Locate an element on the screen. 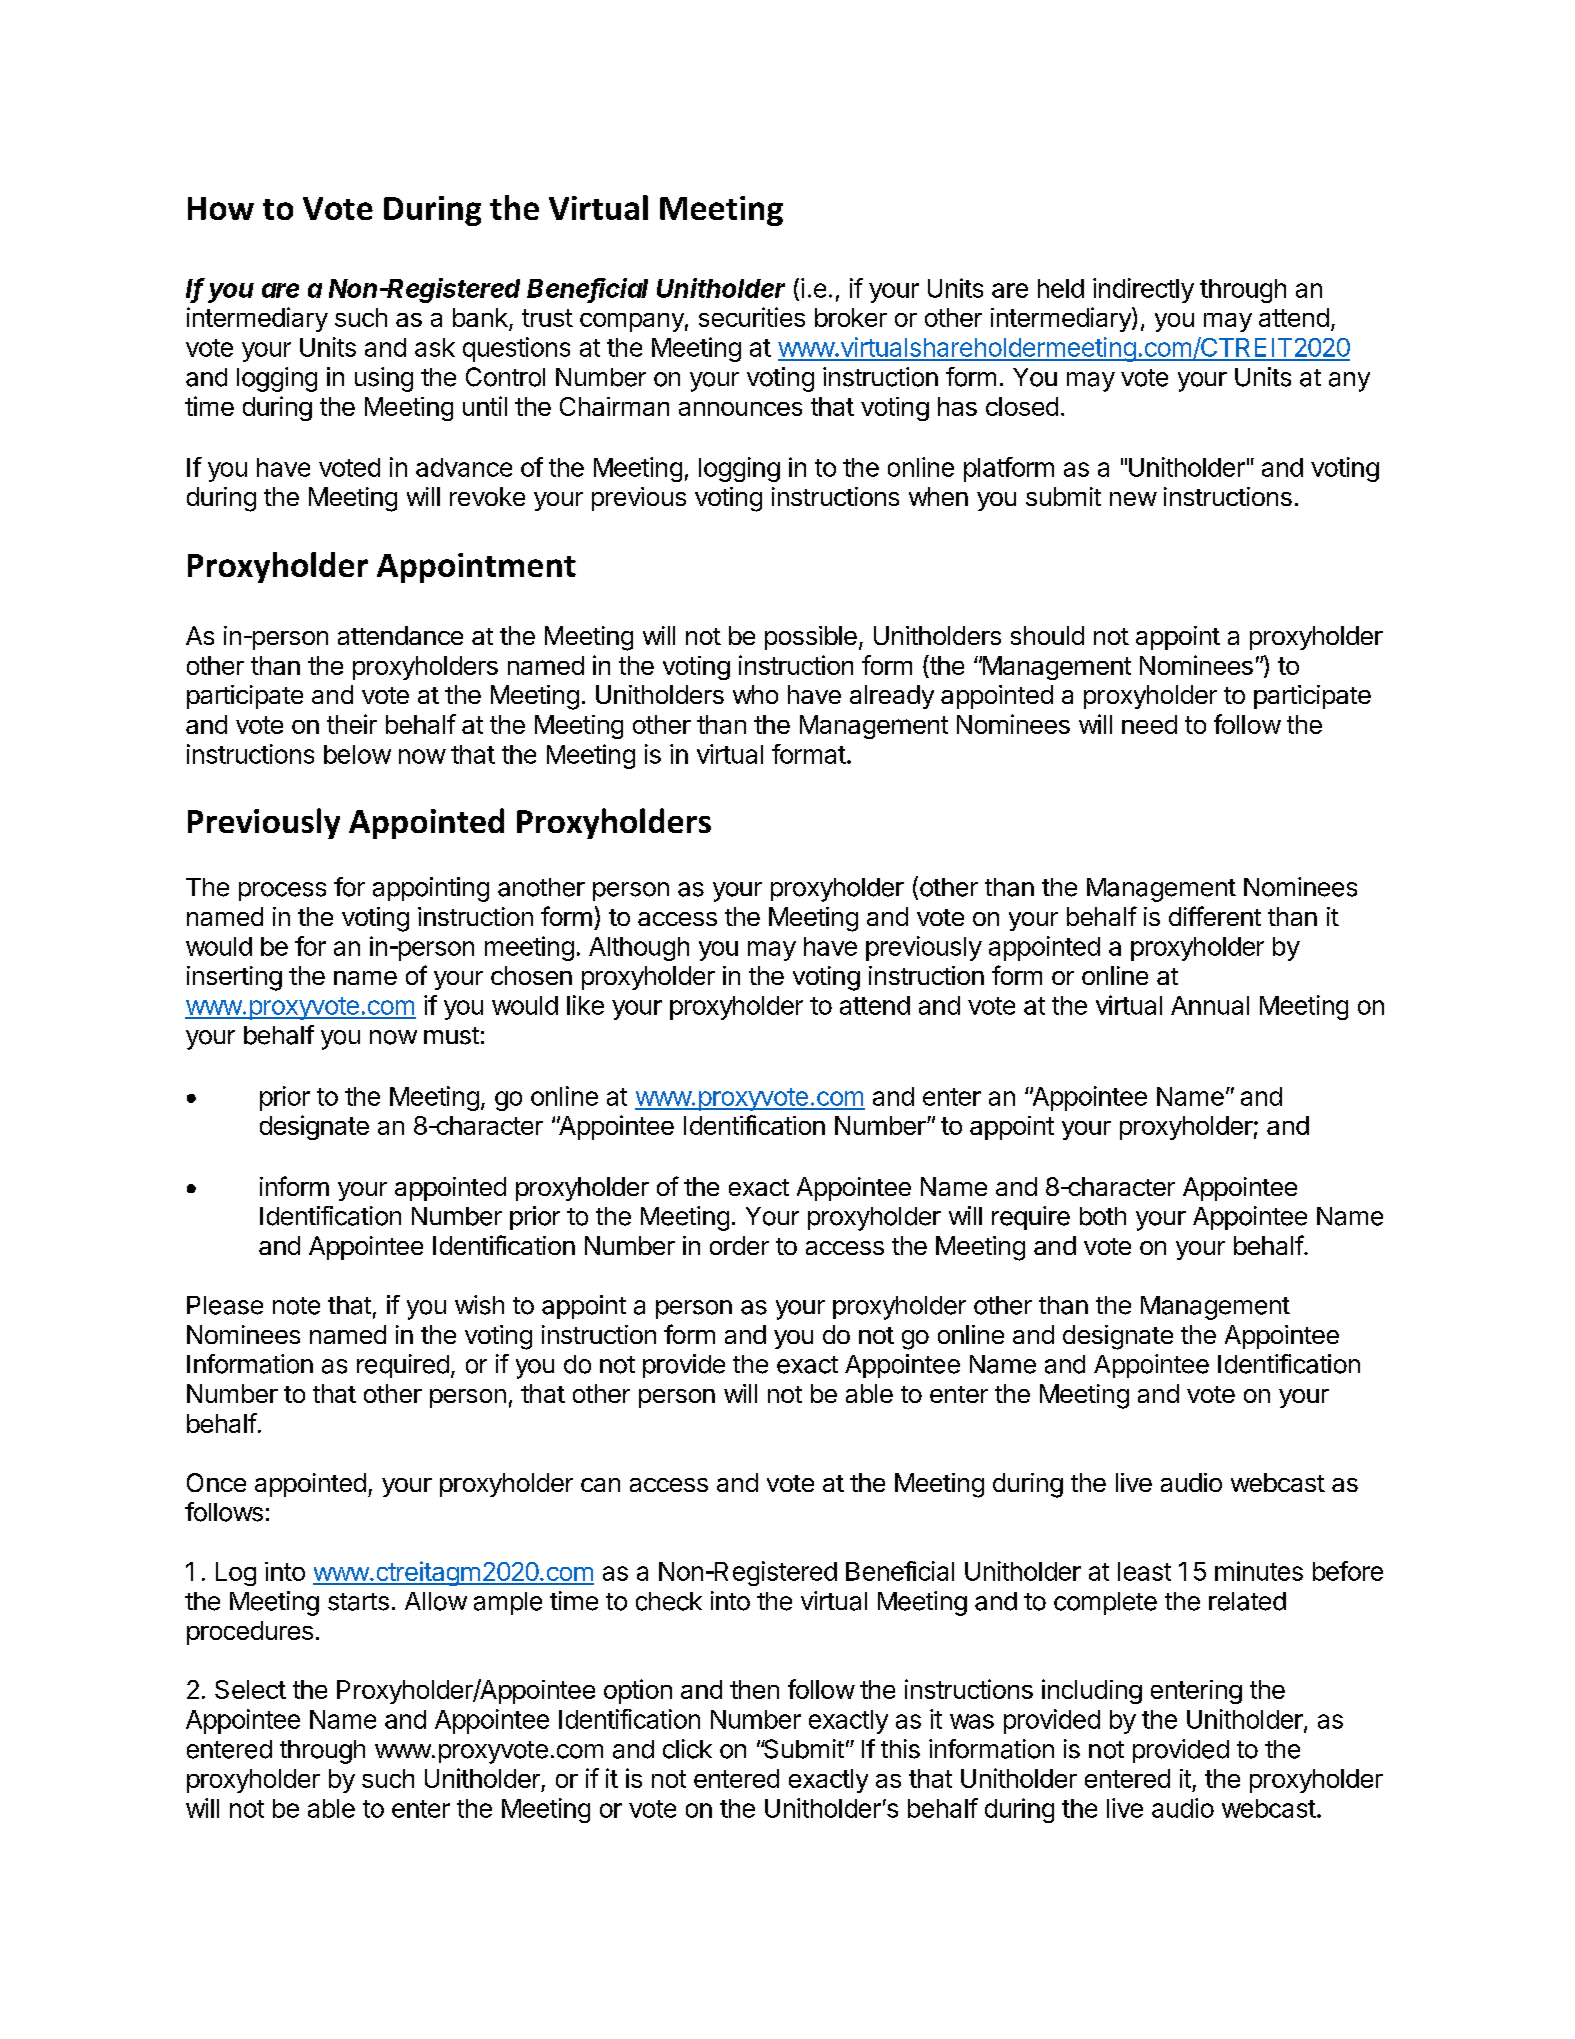  both is located at coordinates (1103, 1216).
